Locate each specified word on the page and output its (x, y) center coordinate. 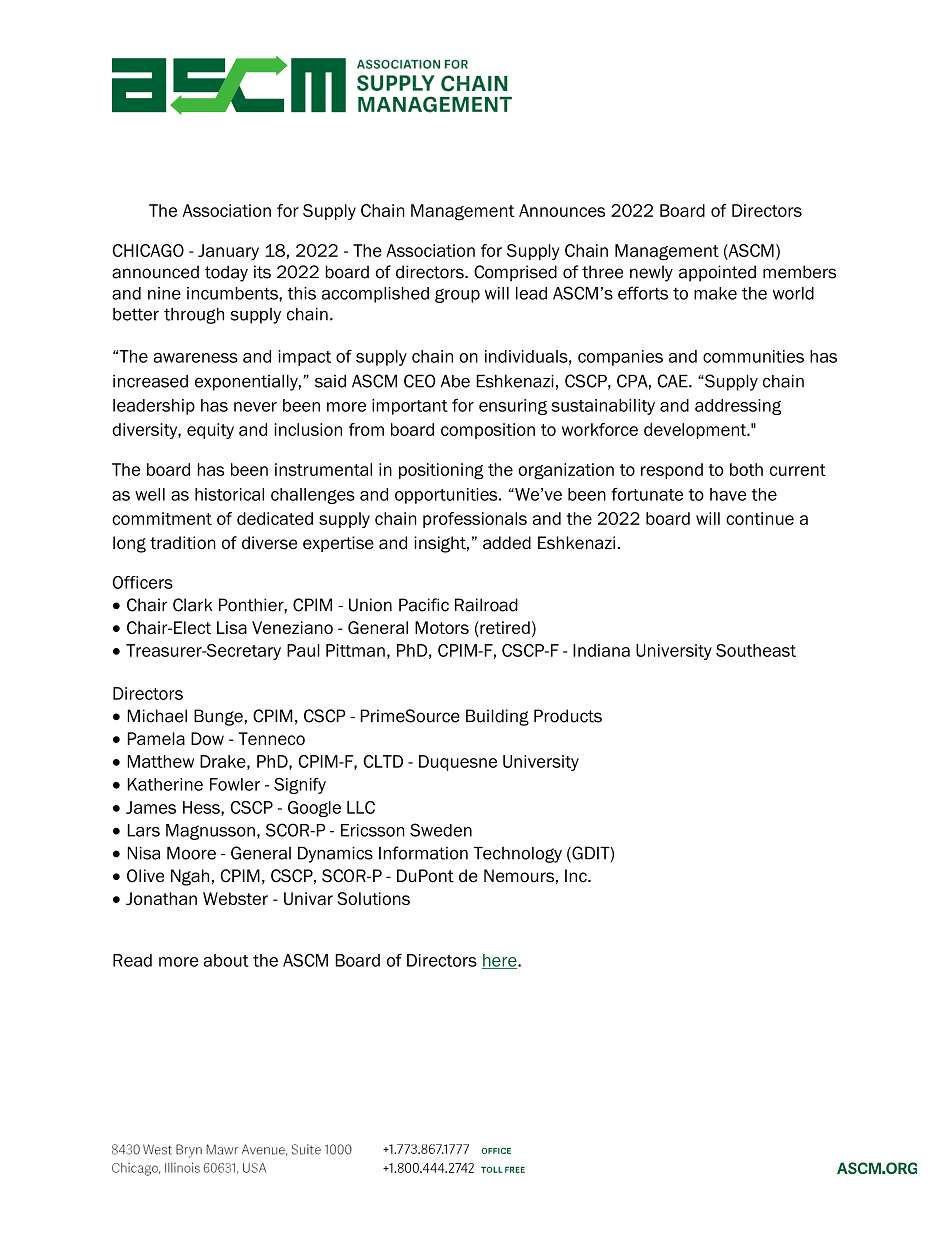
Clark (193, 605)
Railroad (486, 605)
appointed (717, 273)
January (228, 252)
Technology (518, 854)
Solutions (373, 898)
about (226, 960)
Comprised (515, 273)
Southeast (756, 650)
